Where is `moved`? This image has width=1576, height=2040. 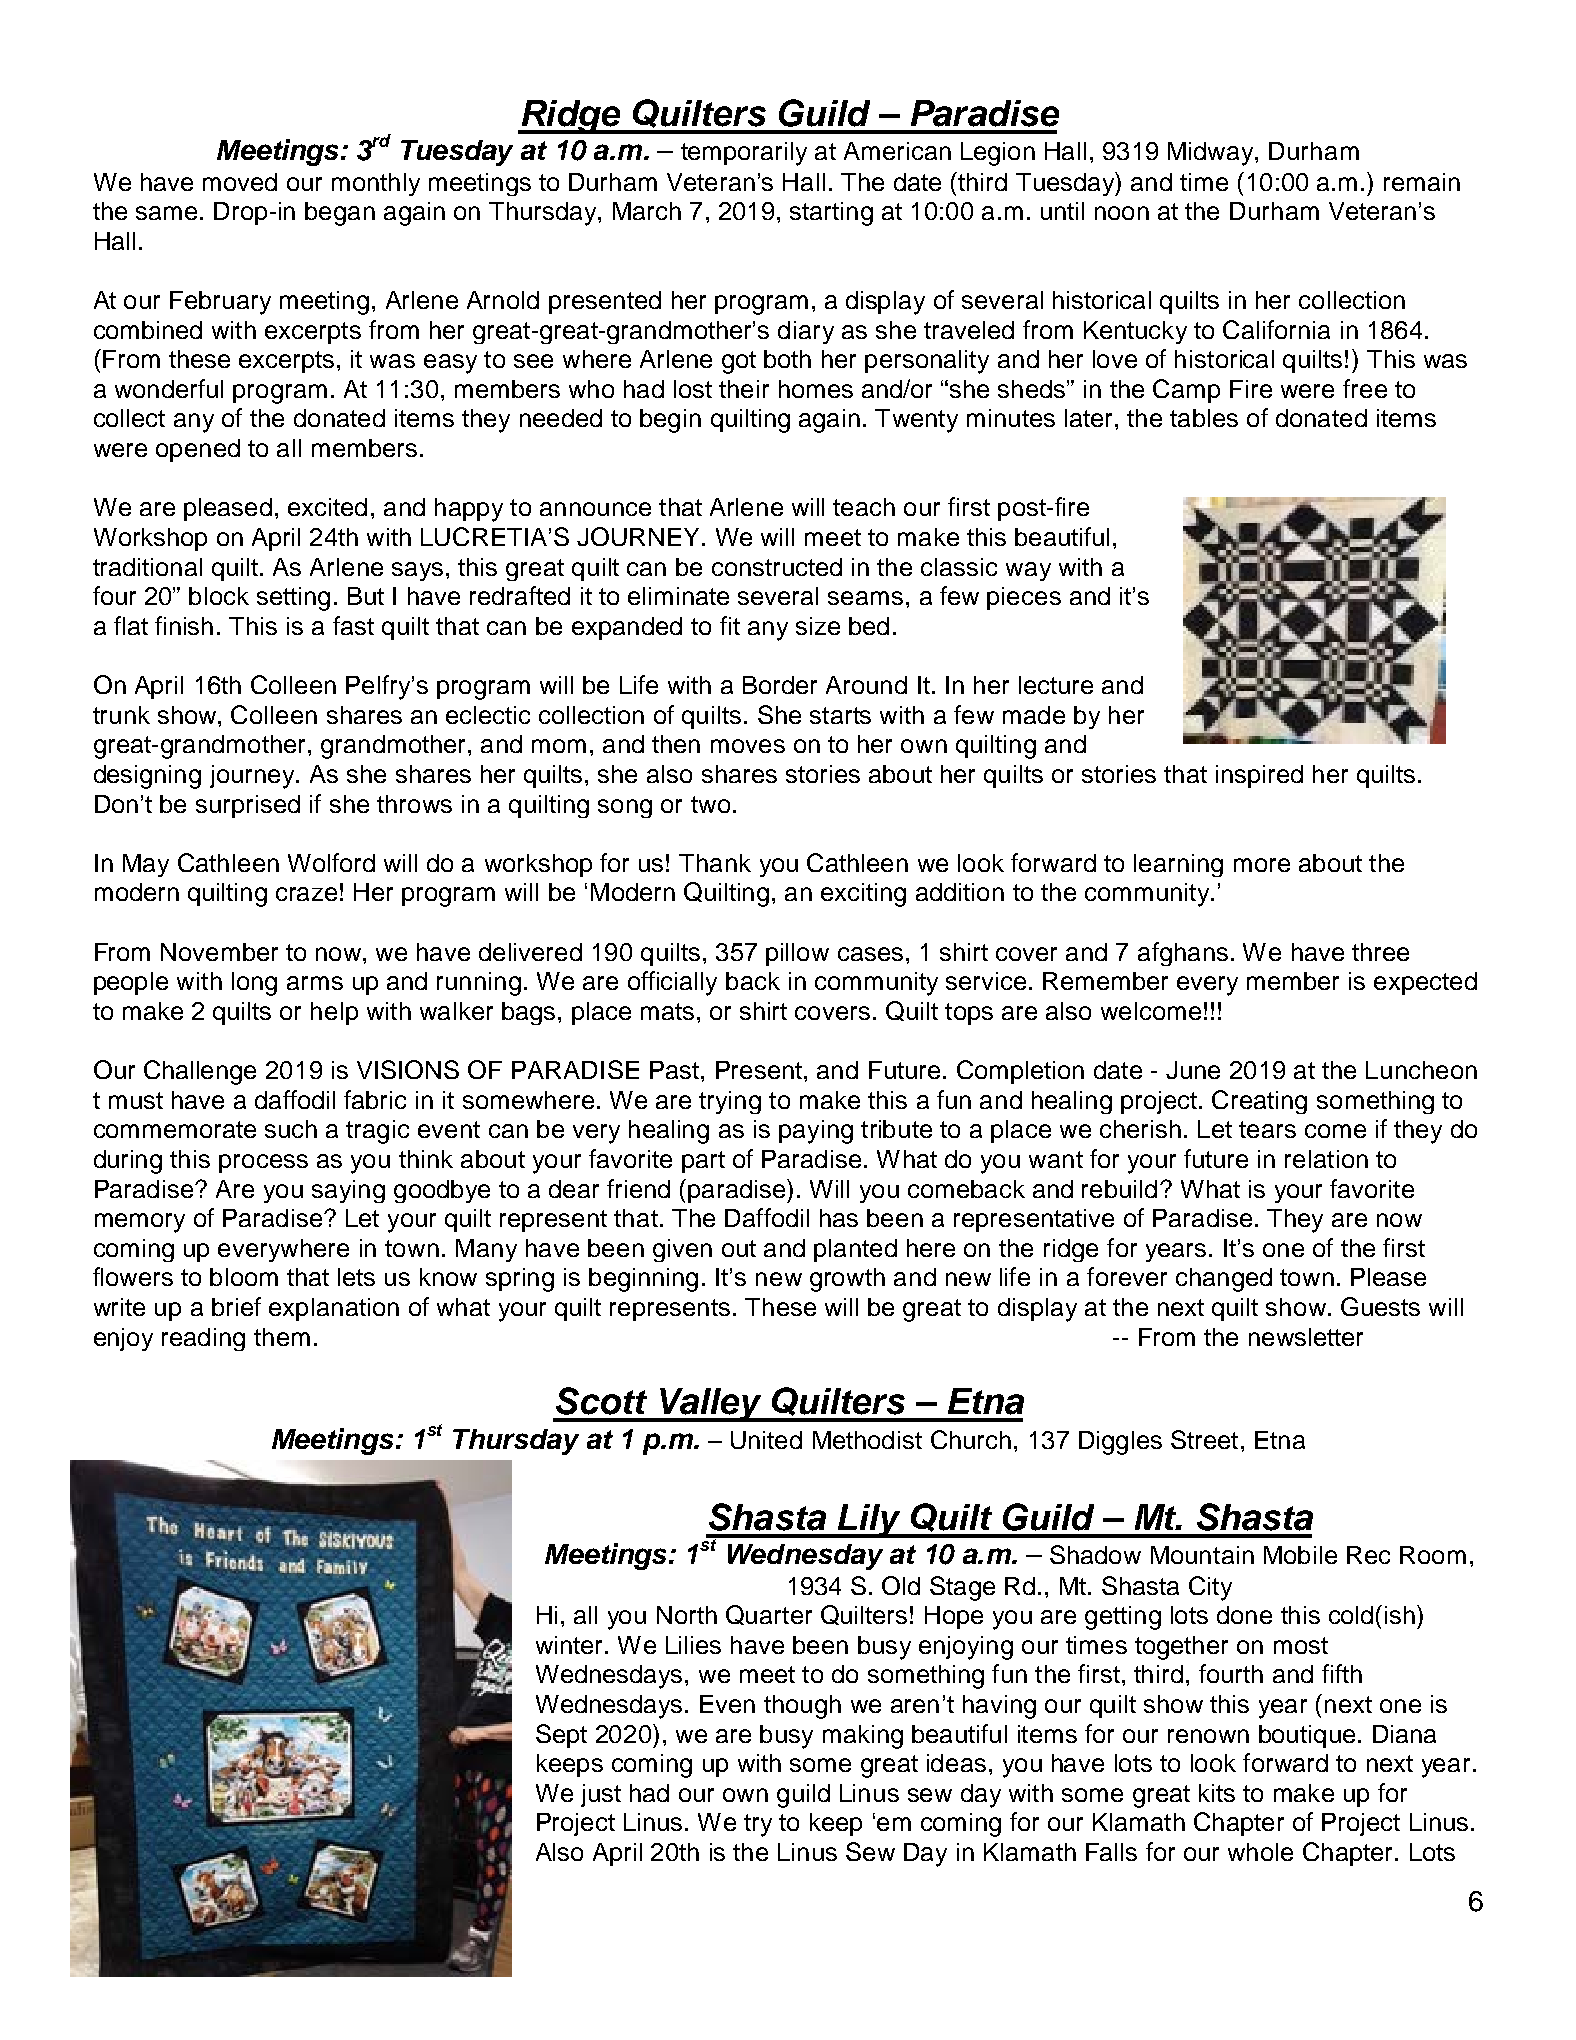 moved is located at coordinates (240, 182).
